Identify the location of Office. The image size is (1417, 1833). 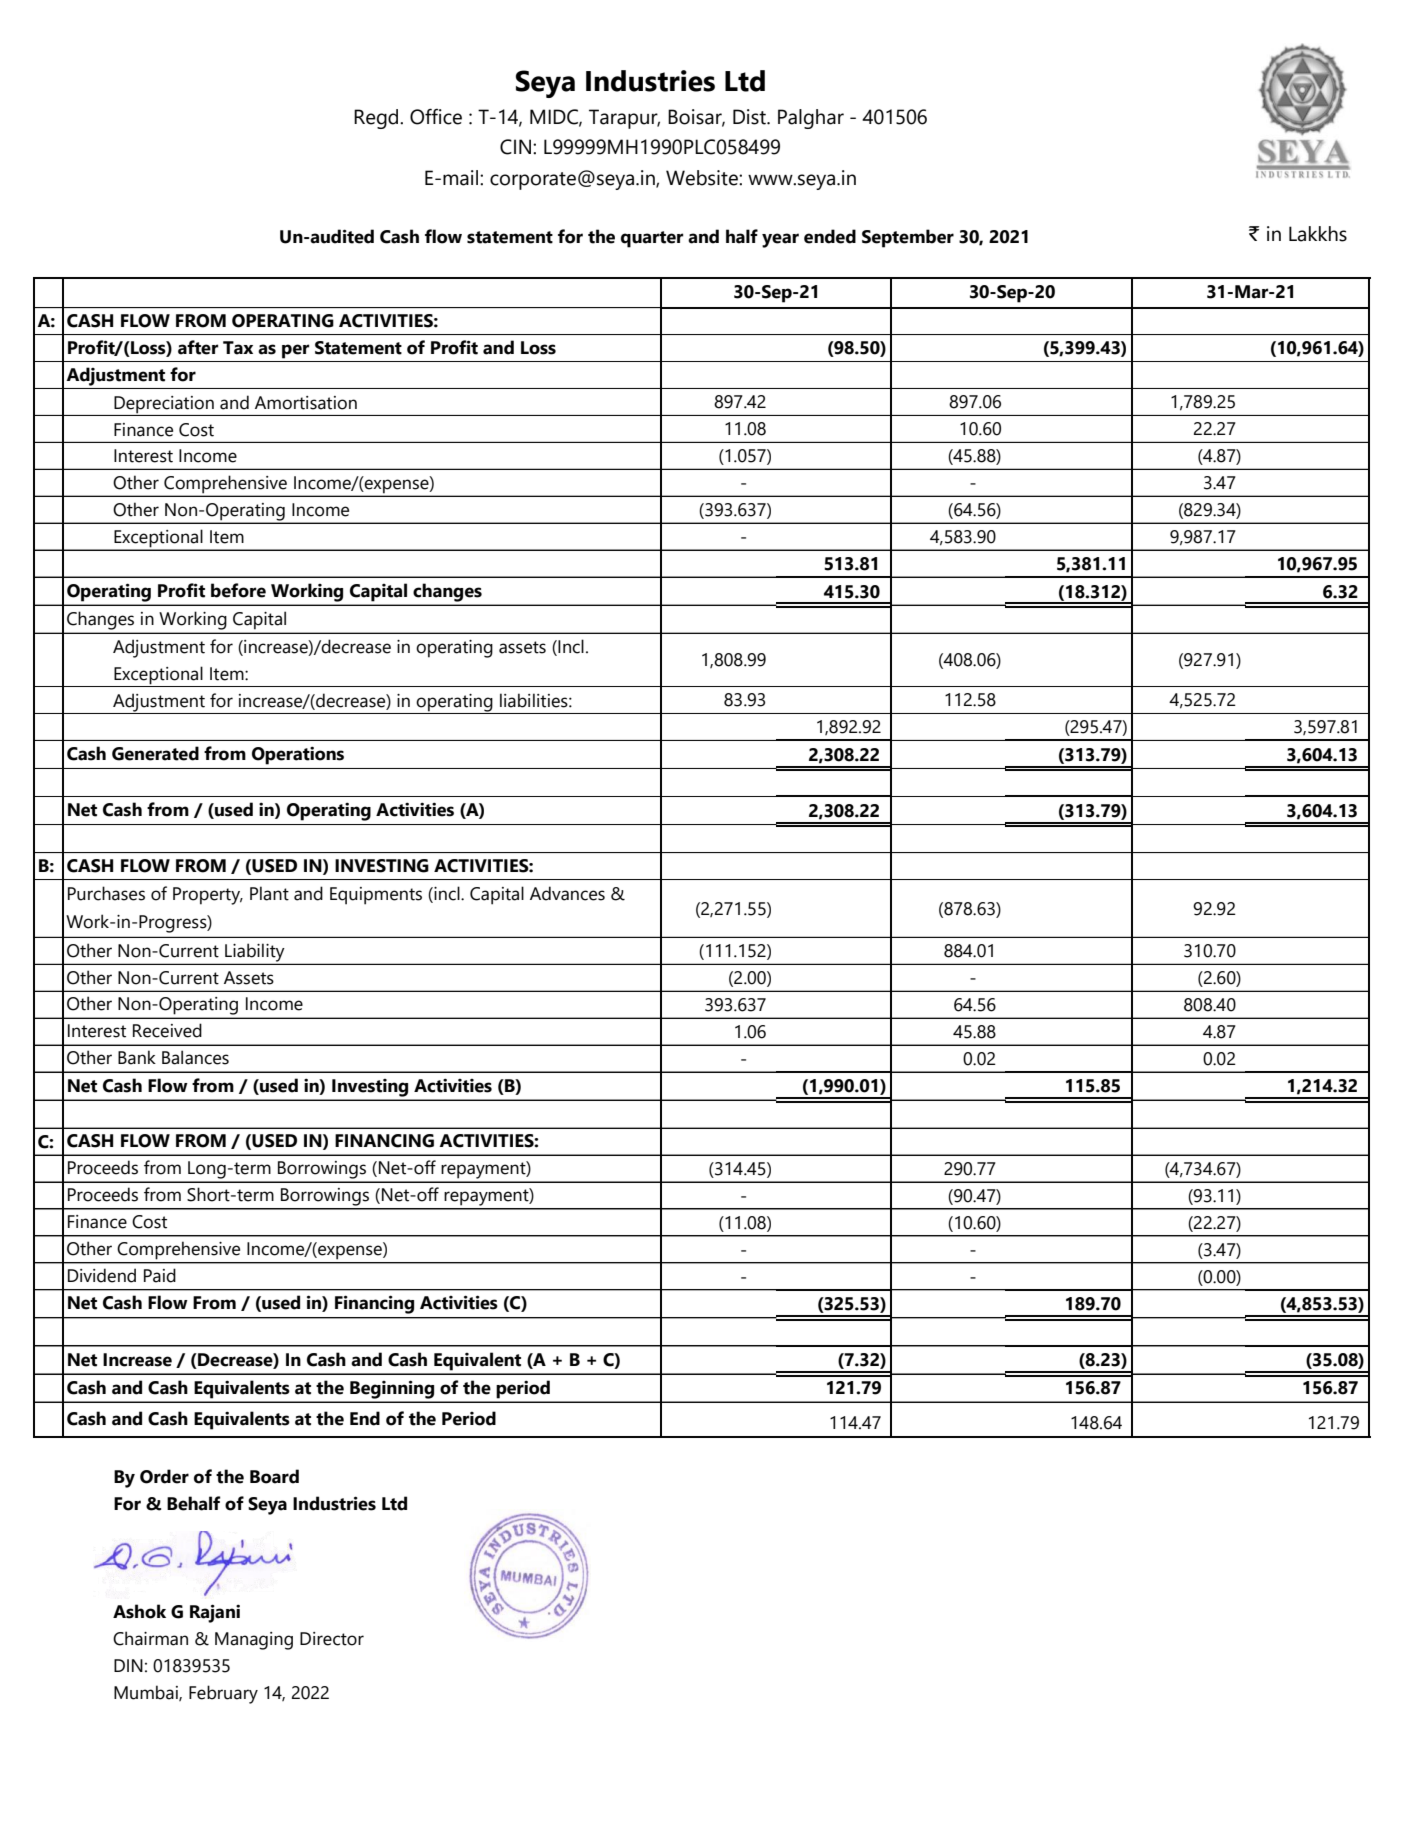
(436, 116).
